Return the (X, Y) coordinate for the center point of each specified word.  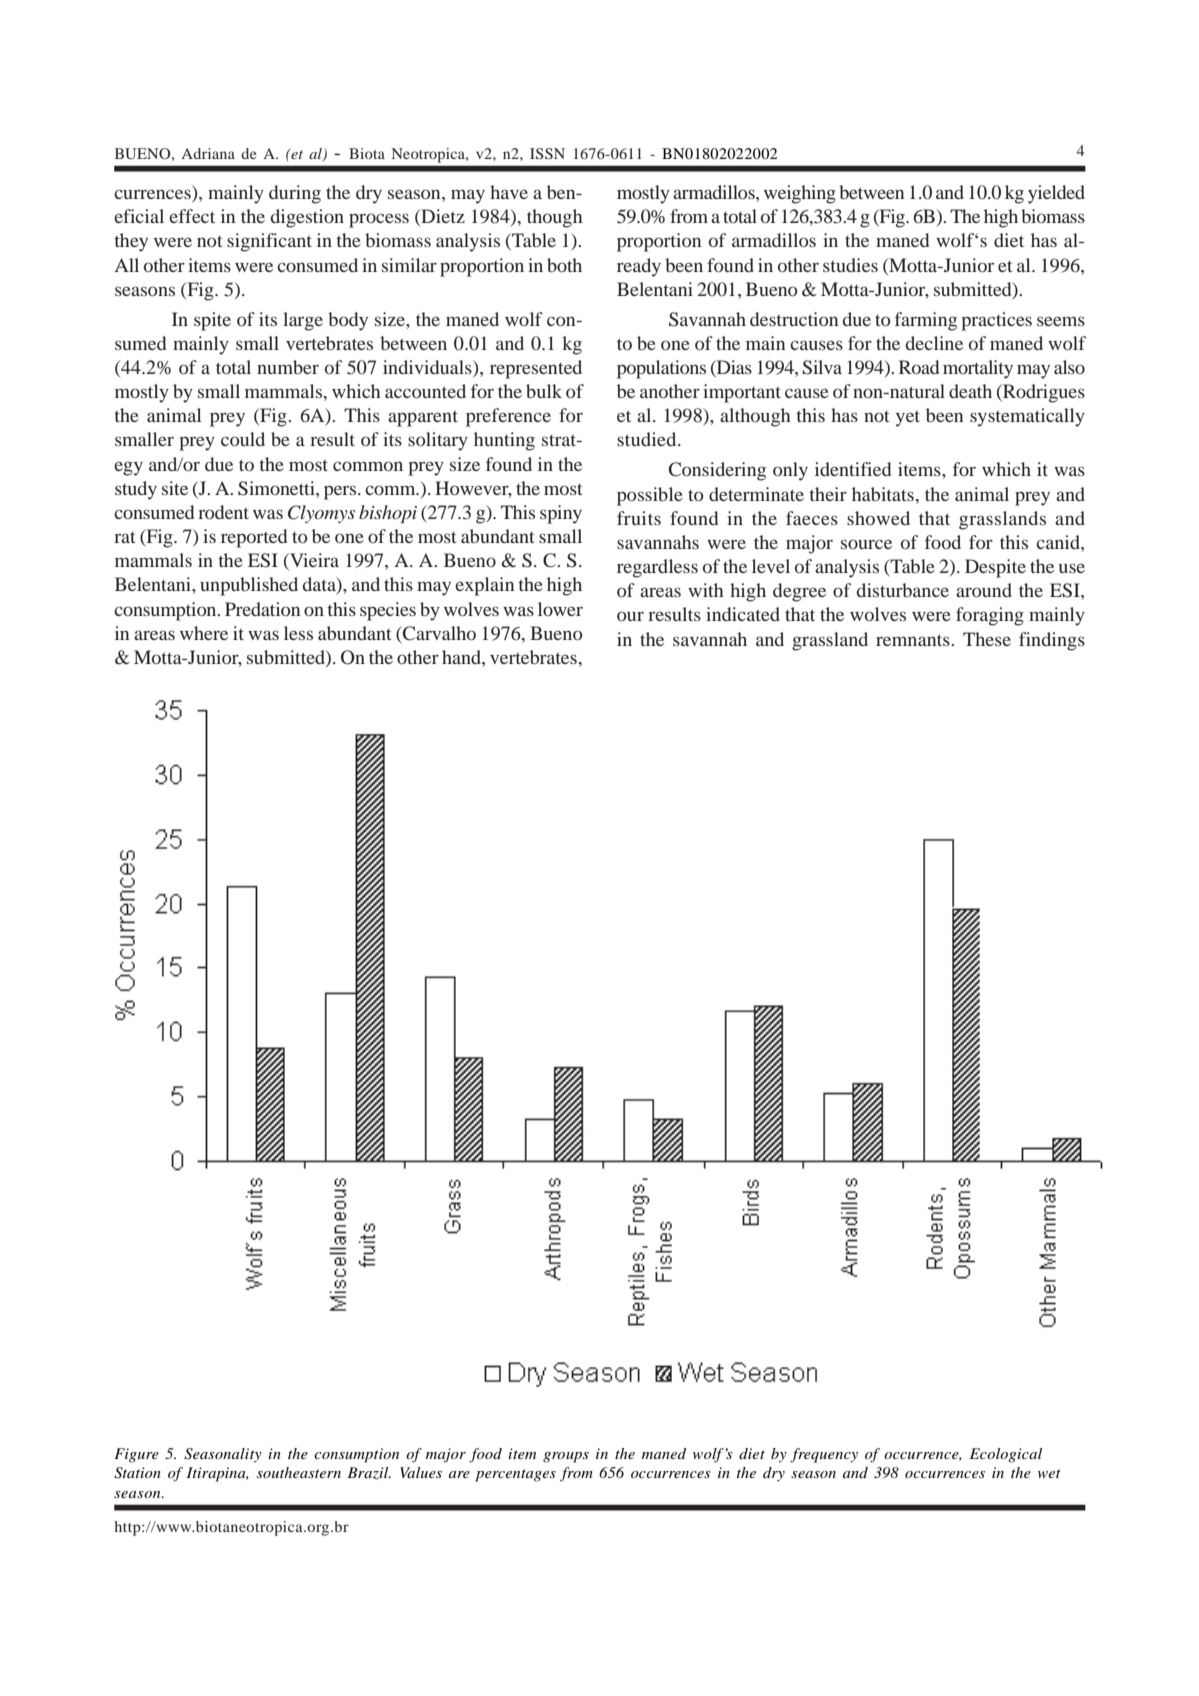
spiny (561, 514)
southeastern (299, 1472)
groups (566, 1457)
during (295, 194)
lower (560, 609)
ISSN (547, 153)
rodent (223, 512)
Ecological (1006, 1455)
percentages (515, 1475)
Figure (136, 1455)
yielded (1056, 194)
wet (1049, 1473)
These (987, 639)
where (204, 633)
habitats (884, 494)
